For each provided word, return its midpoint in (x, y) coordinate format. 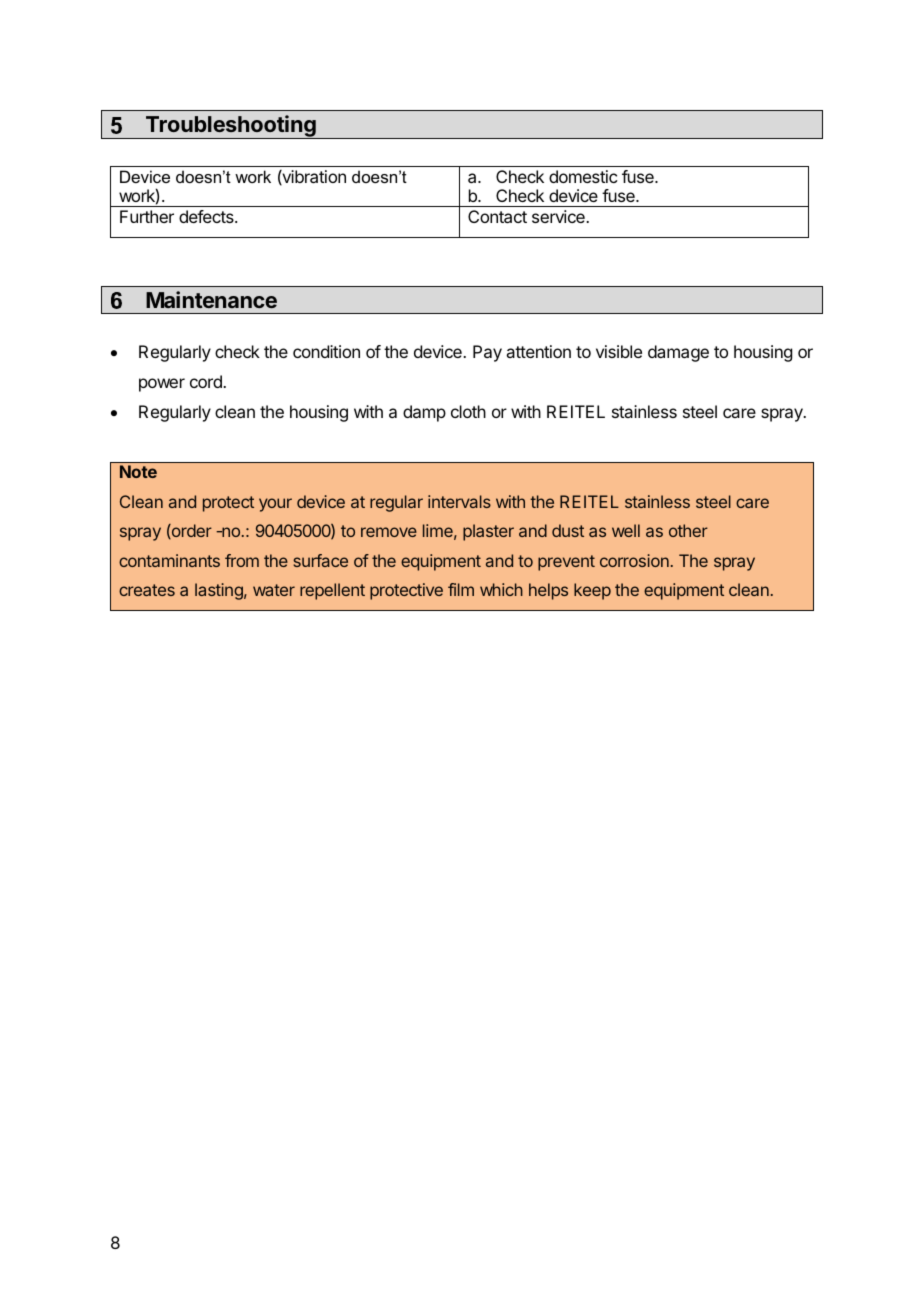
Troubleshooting (230, 127)
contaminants (169, 560)
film (461, 589)
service (559, 216)
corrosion (634, 560)
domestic (583, 176)
